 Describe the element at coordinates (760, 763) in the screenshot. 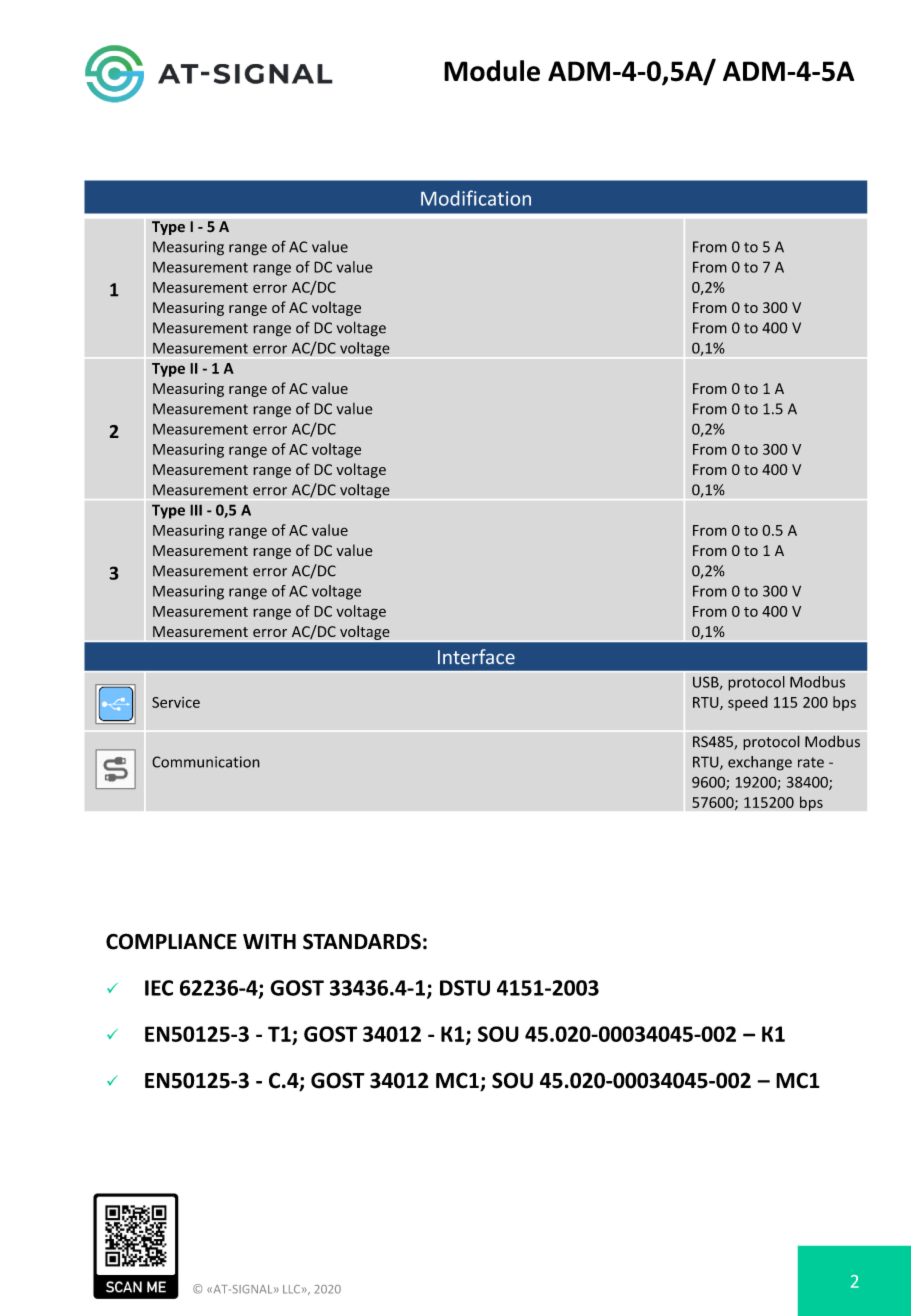

I see `exchange` at that location.
